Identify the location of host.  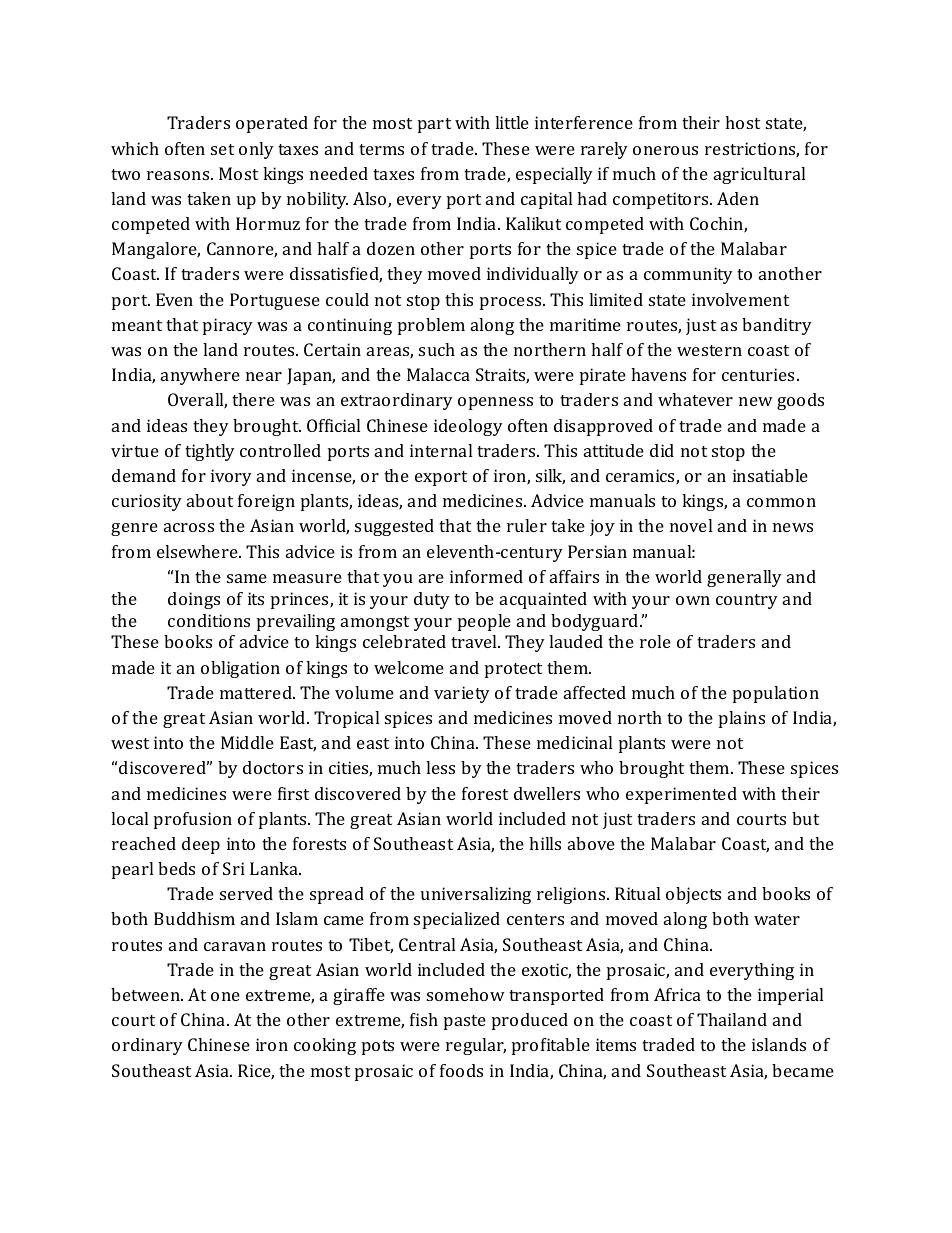
(742, 122).
